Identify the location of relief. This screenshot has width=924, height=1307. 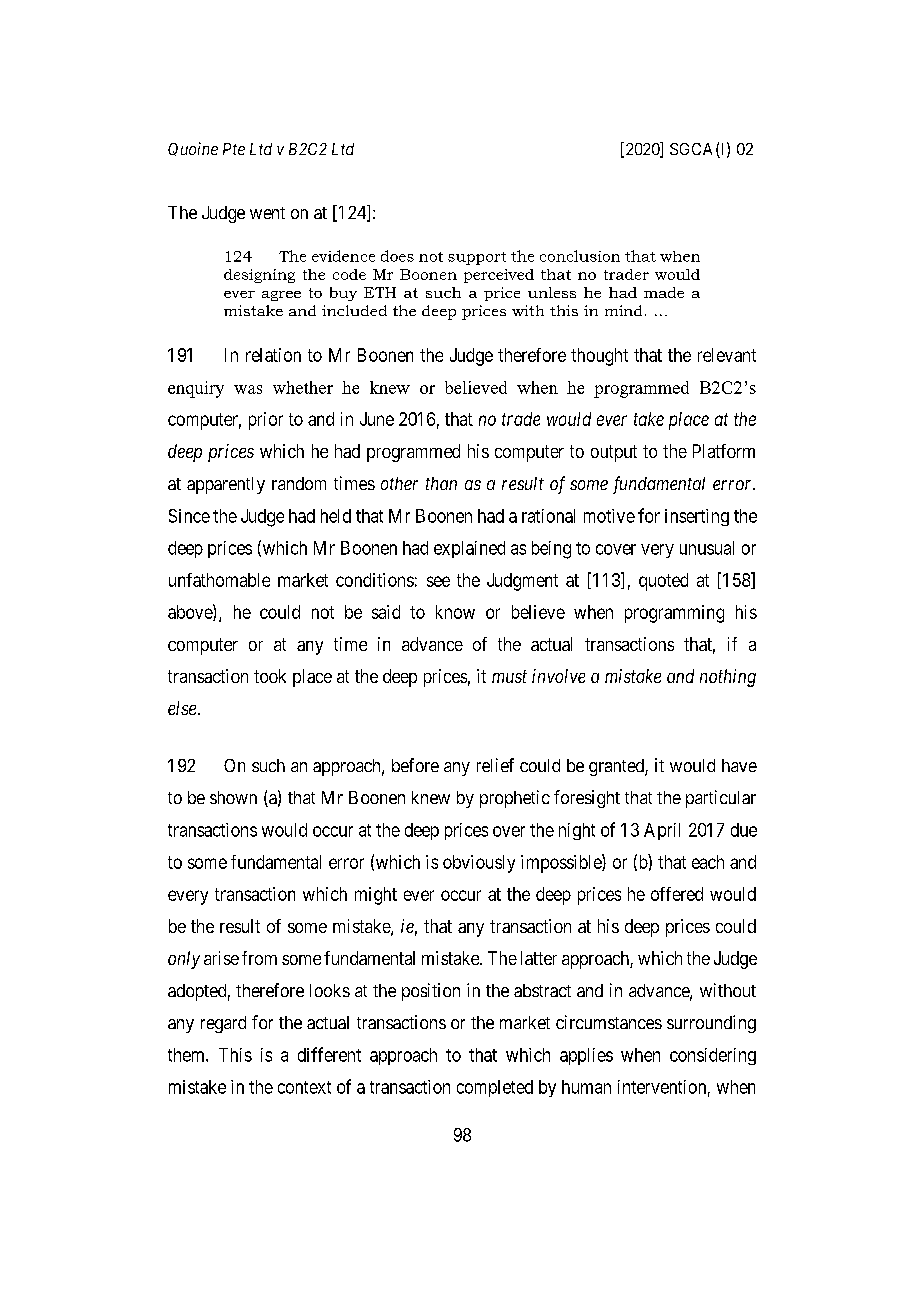
(495, 765).
